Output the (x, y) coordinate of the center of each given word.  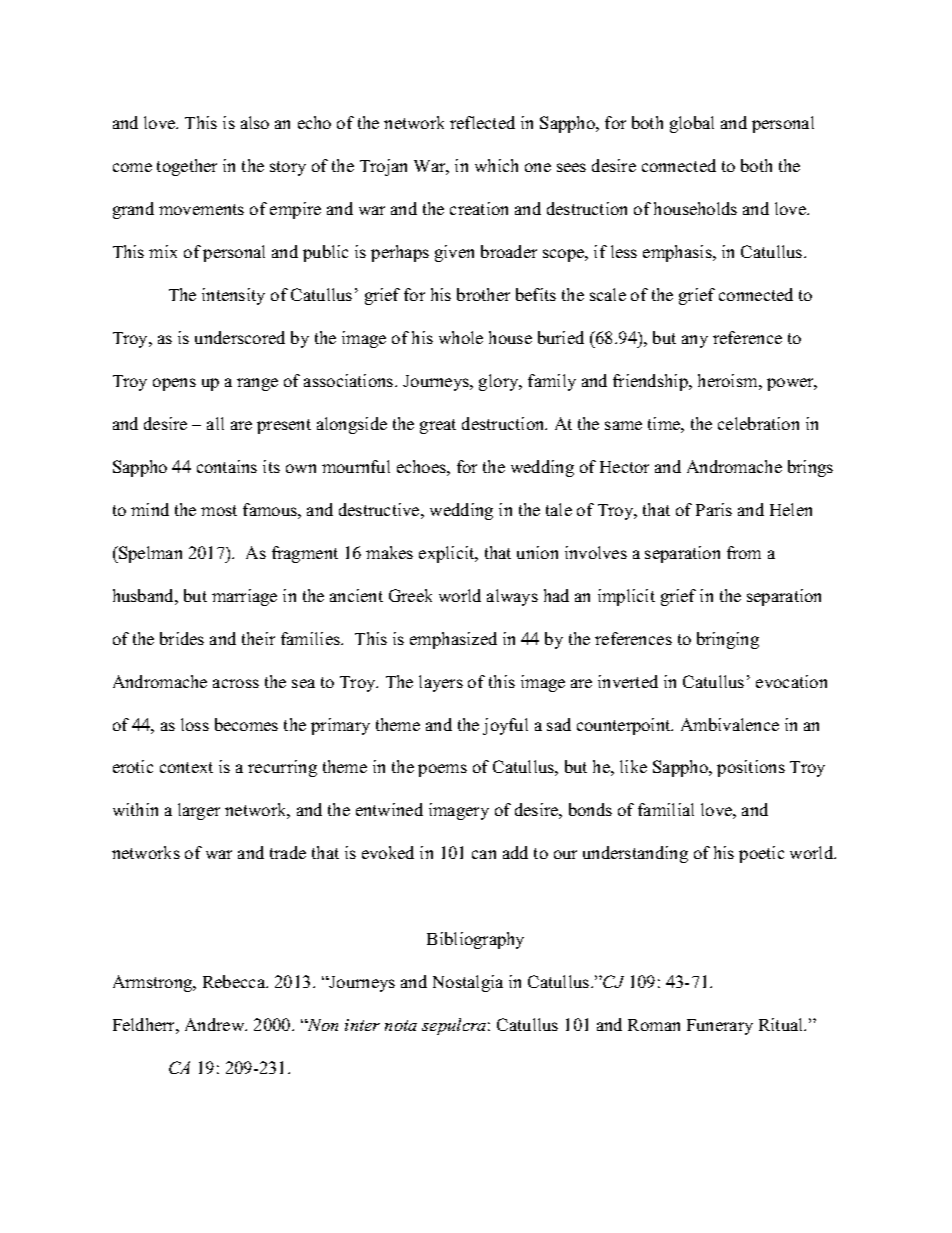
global (692, 124)
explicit (448, 554)
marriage (244, 597)
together (187, 167)
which (496, 165)
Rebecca (235, 981)
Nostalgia (468, 983)
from (744, 552)
